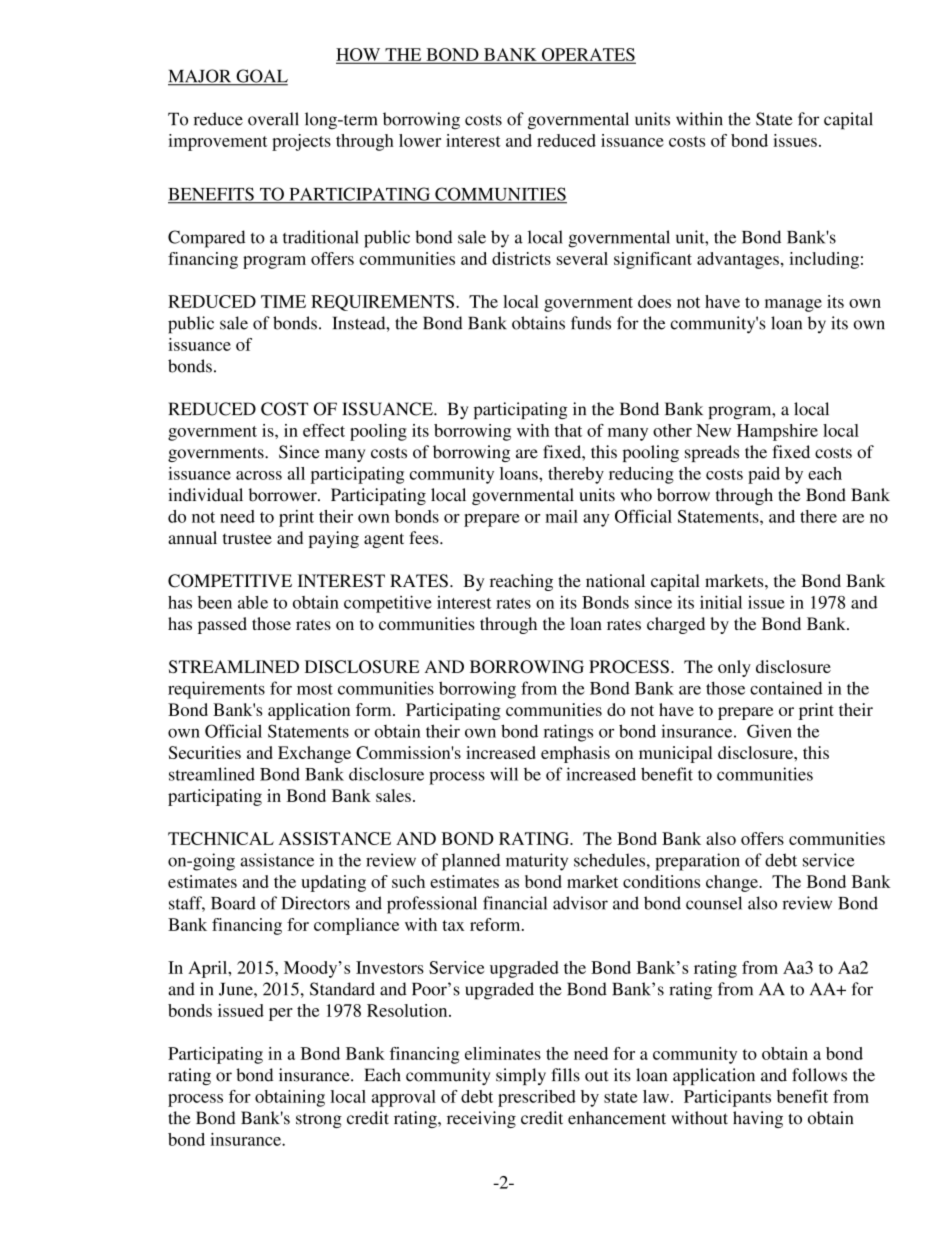 Image resolution: width=952 pixels, height=1233 pixels. What do you see at coordinates (324, 430) in the screenshot?
I see `effect` at bounding box center [324, 430].
